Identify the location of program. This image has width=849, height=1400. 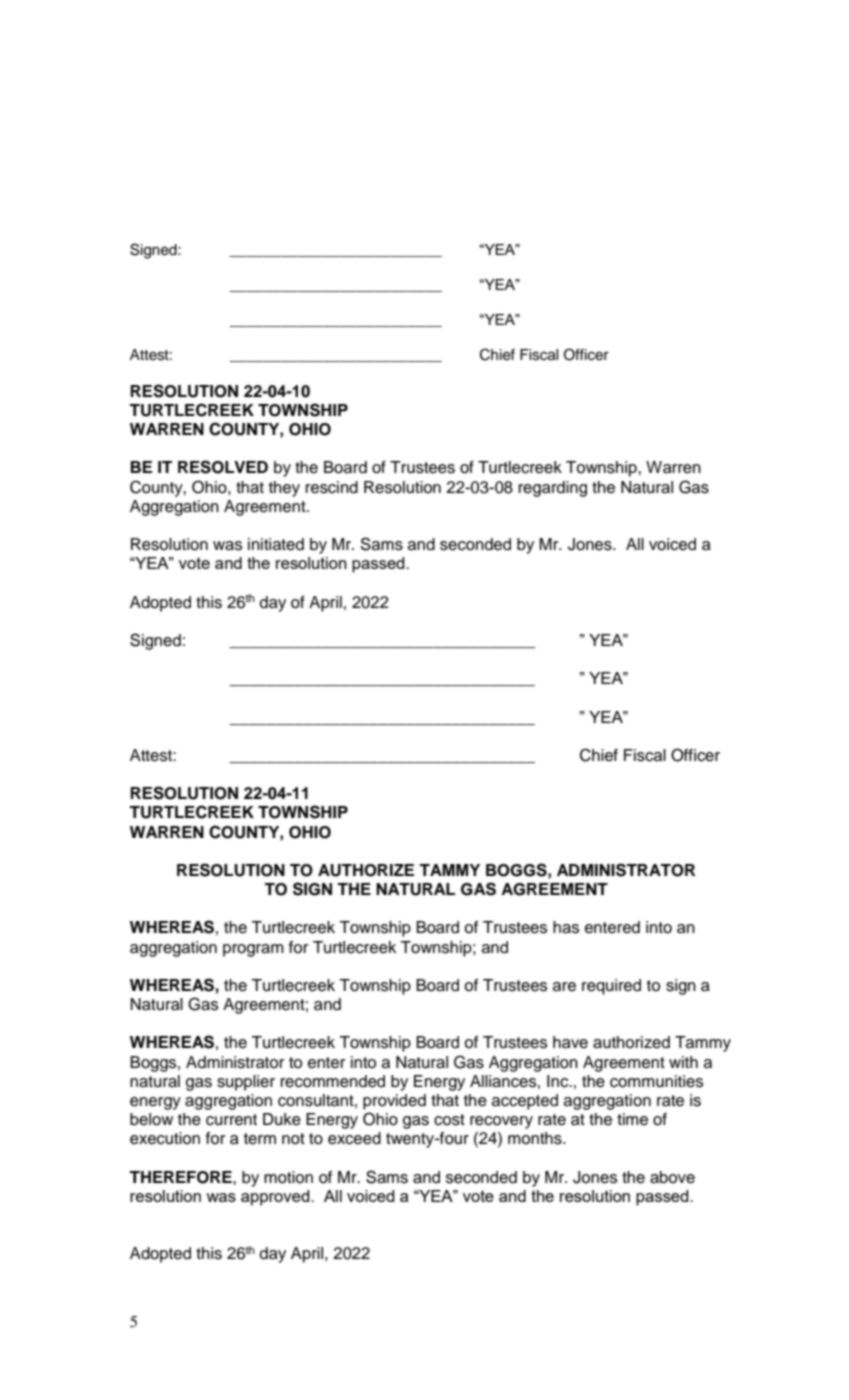
(253, 950).
